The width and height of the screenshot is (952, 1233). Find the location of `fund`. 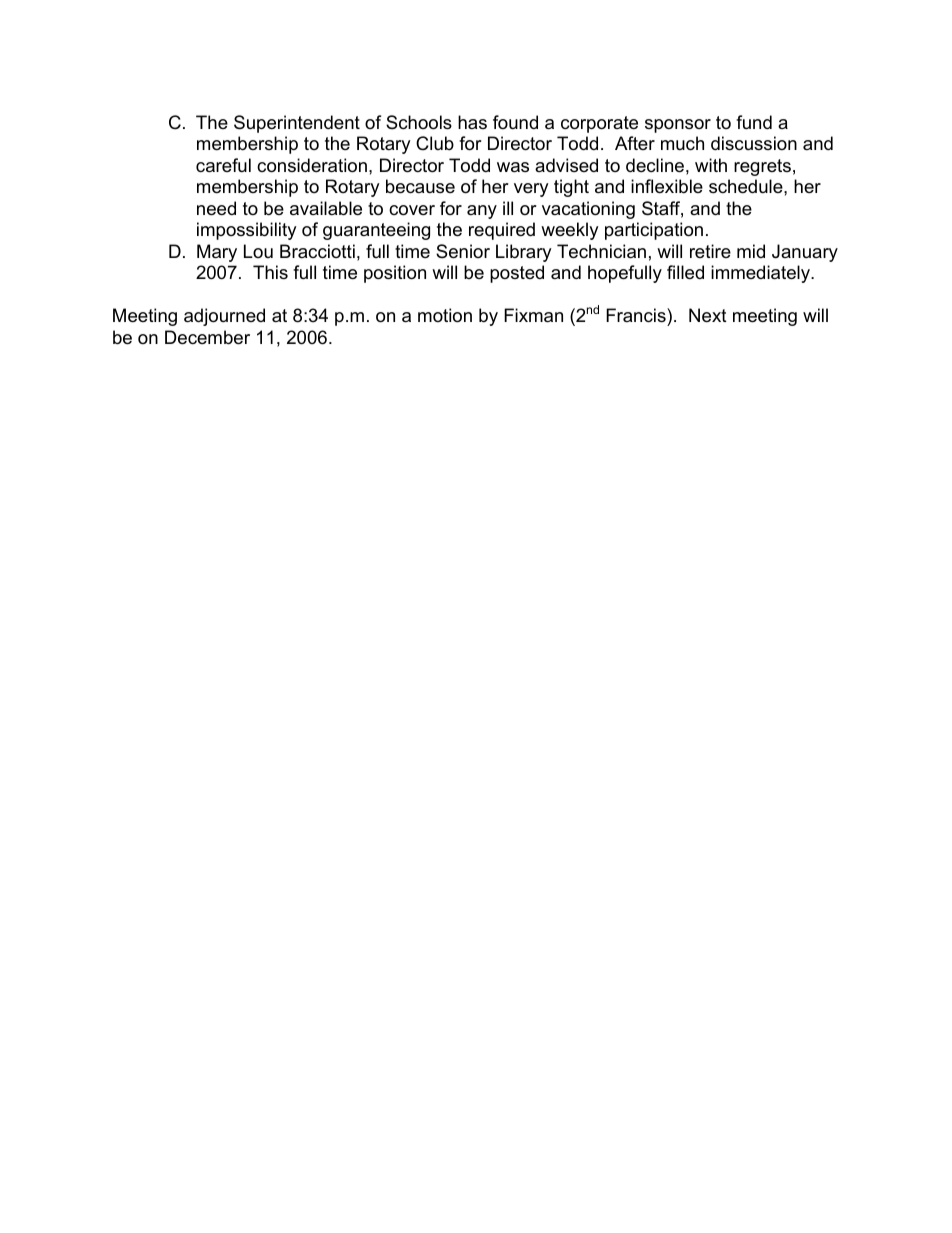

fund is located at coordinates (754, 122).
